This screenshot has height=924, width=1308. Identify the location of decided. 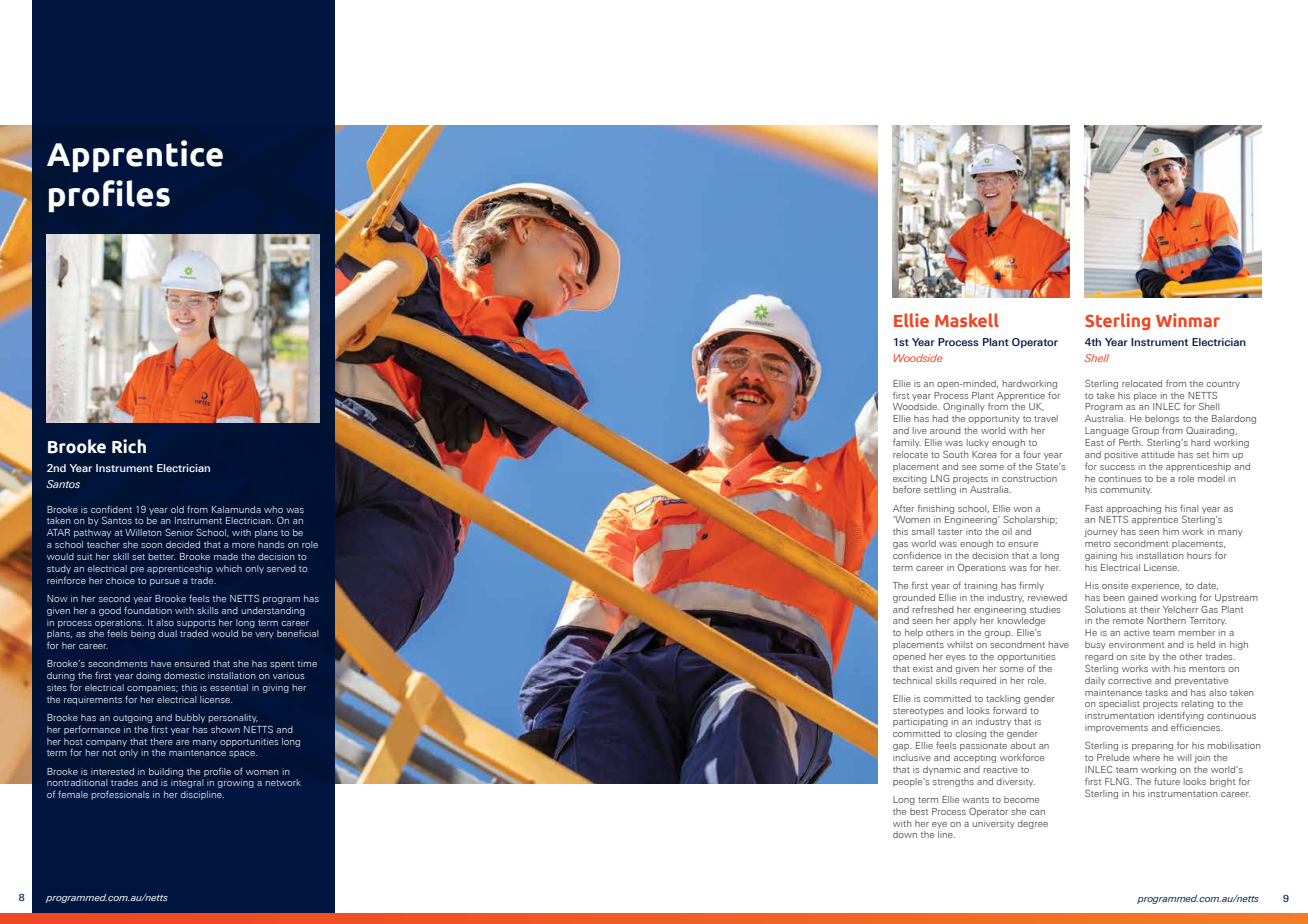
(183, 544).
